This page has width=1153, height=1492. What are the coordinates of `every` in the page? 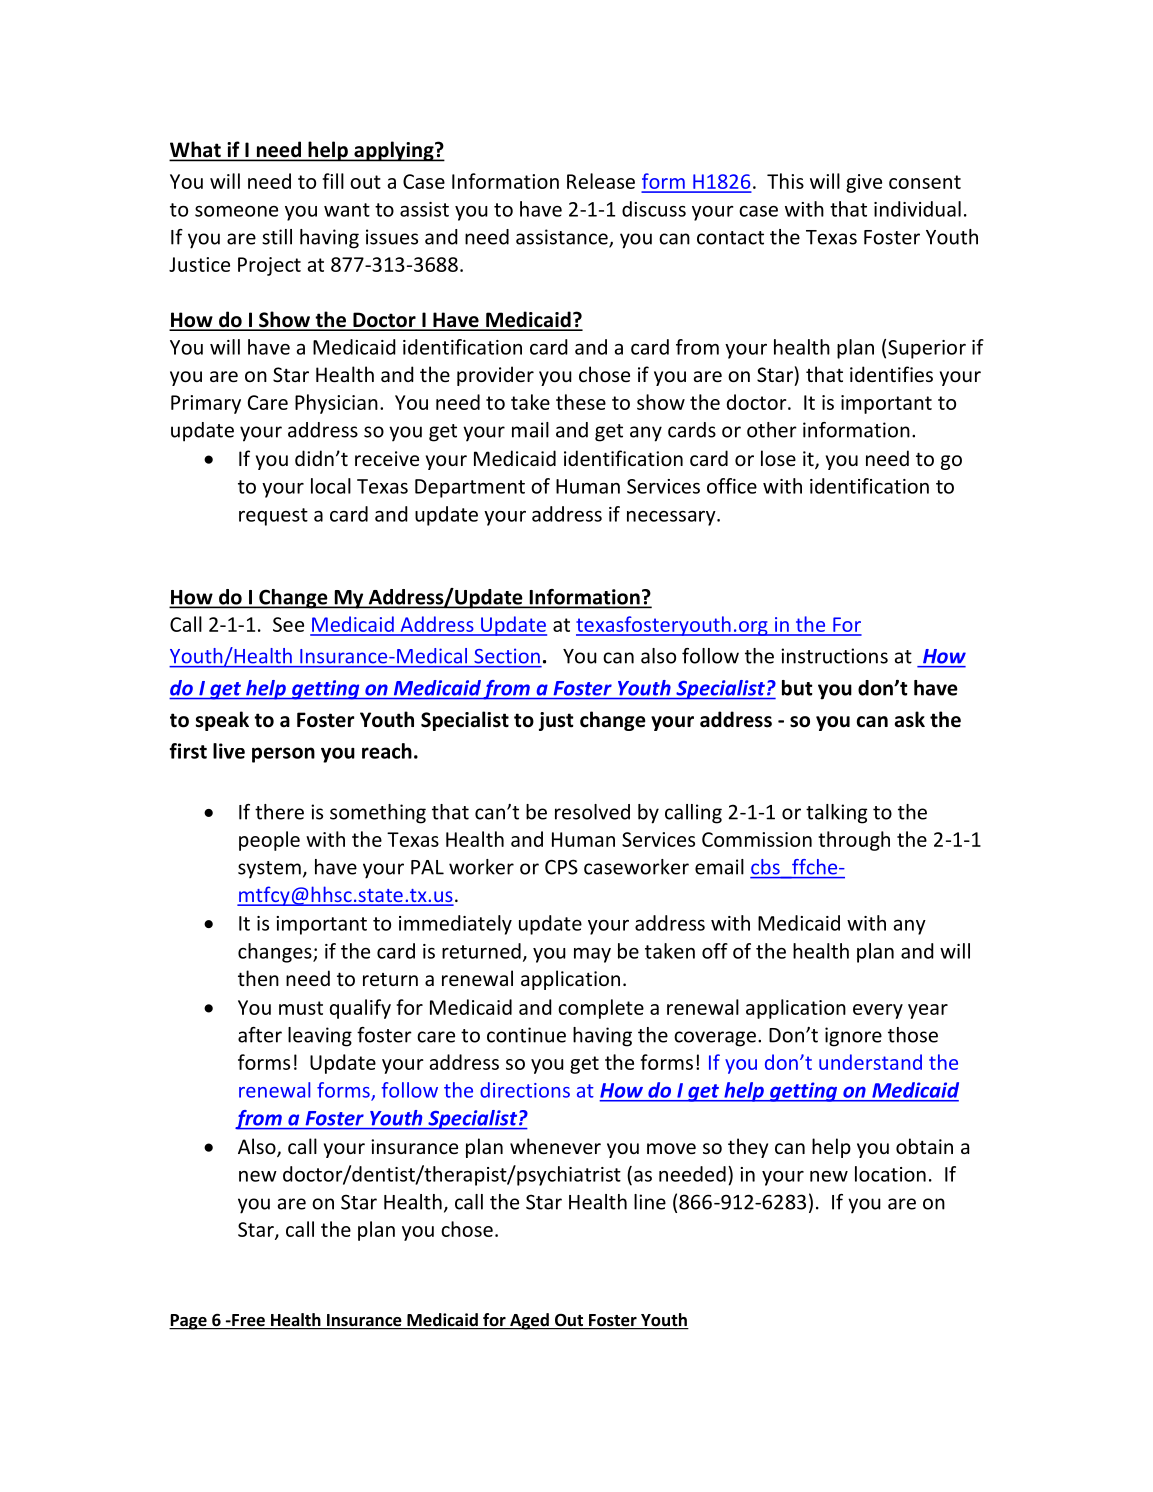 It's located at (878, 1011).
